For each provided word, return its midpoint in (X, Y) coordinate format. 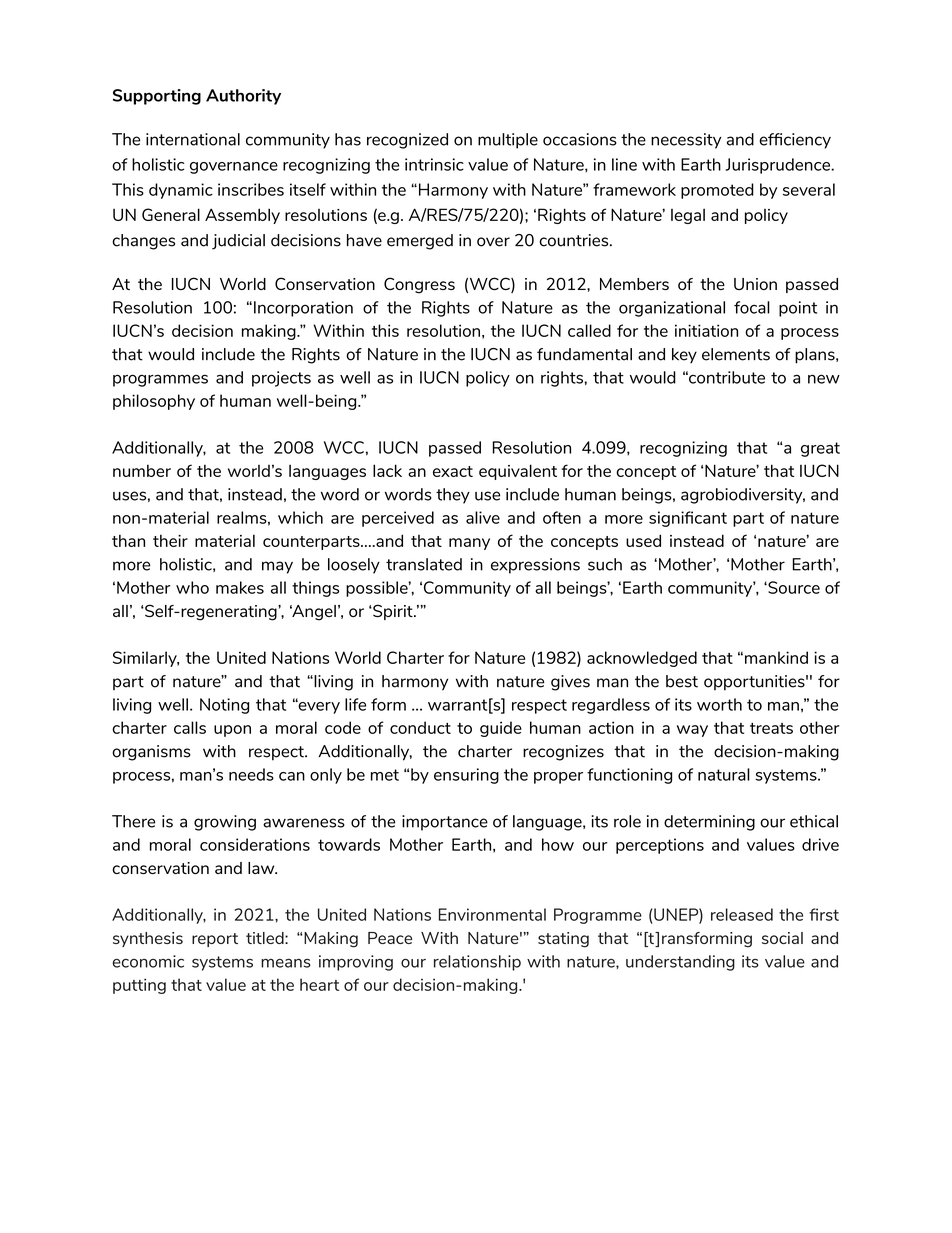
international (193, 139)
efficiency (795, 141)
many (469, 544)
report (215, 940)
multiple (508, 141)
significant (688, 519)
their (170, 540)
